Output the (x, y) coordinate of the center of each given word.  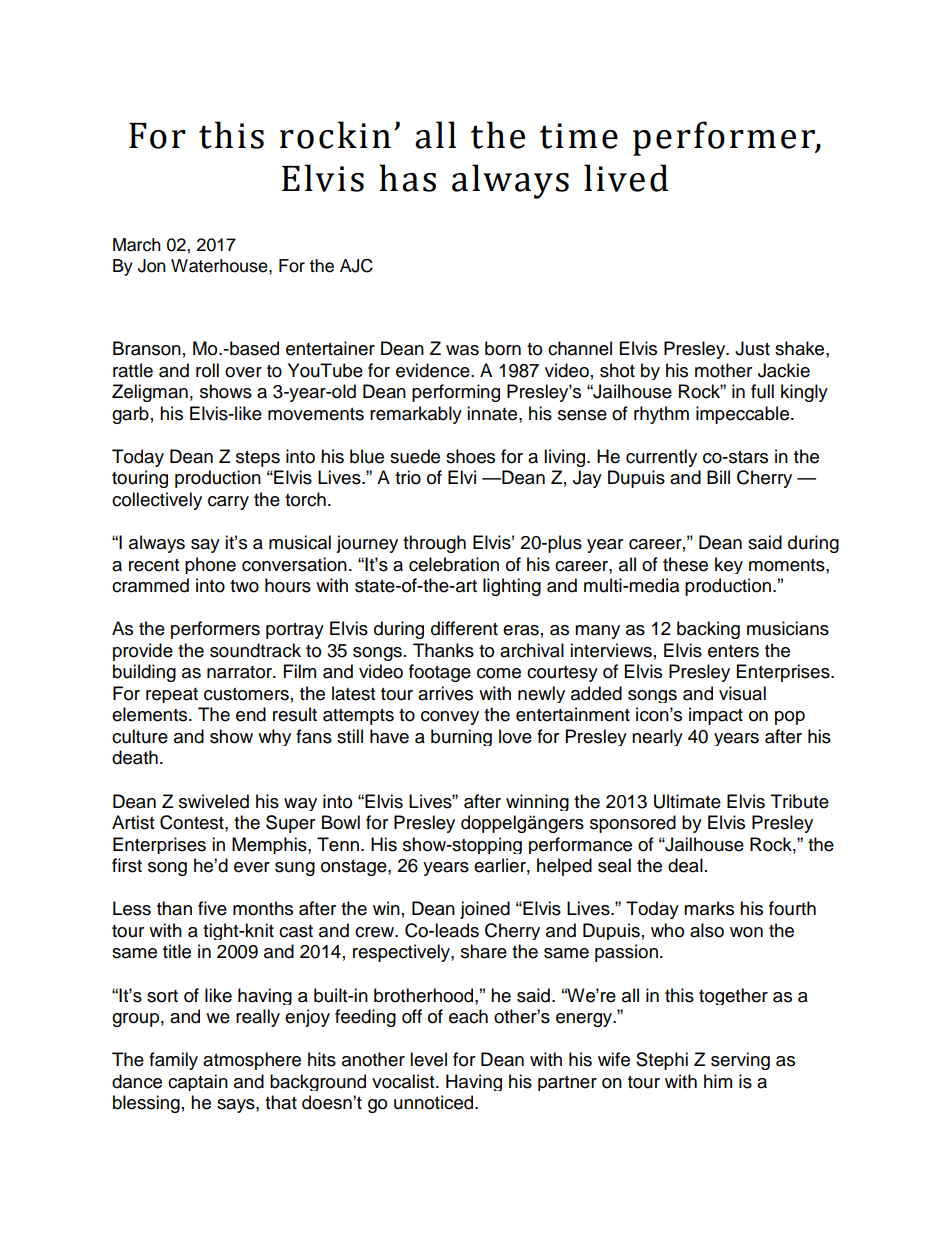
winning (537, 802)
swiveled (214, 801)
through (434, 544)
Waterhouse (220, 266)
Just (752, 348)
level (428, 1059)
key (729, 565)
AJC (356, 266)
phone (210, 565)
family (173, 1061)
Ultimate (687, 801)
